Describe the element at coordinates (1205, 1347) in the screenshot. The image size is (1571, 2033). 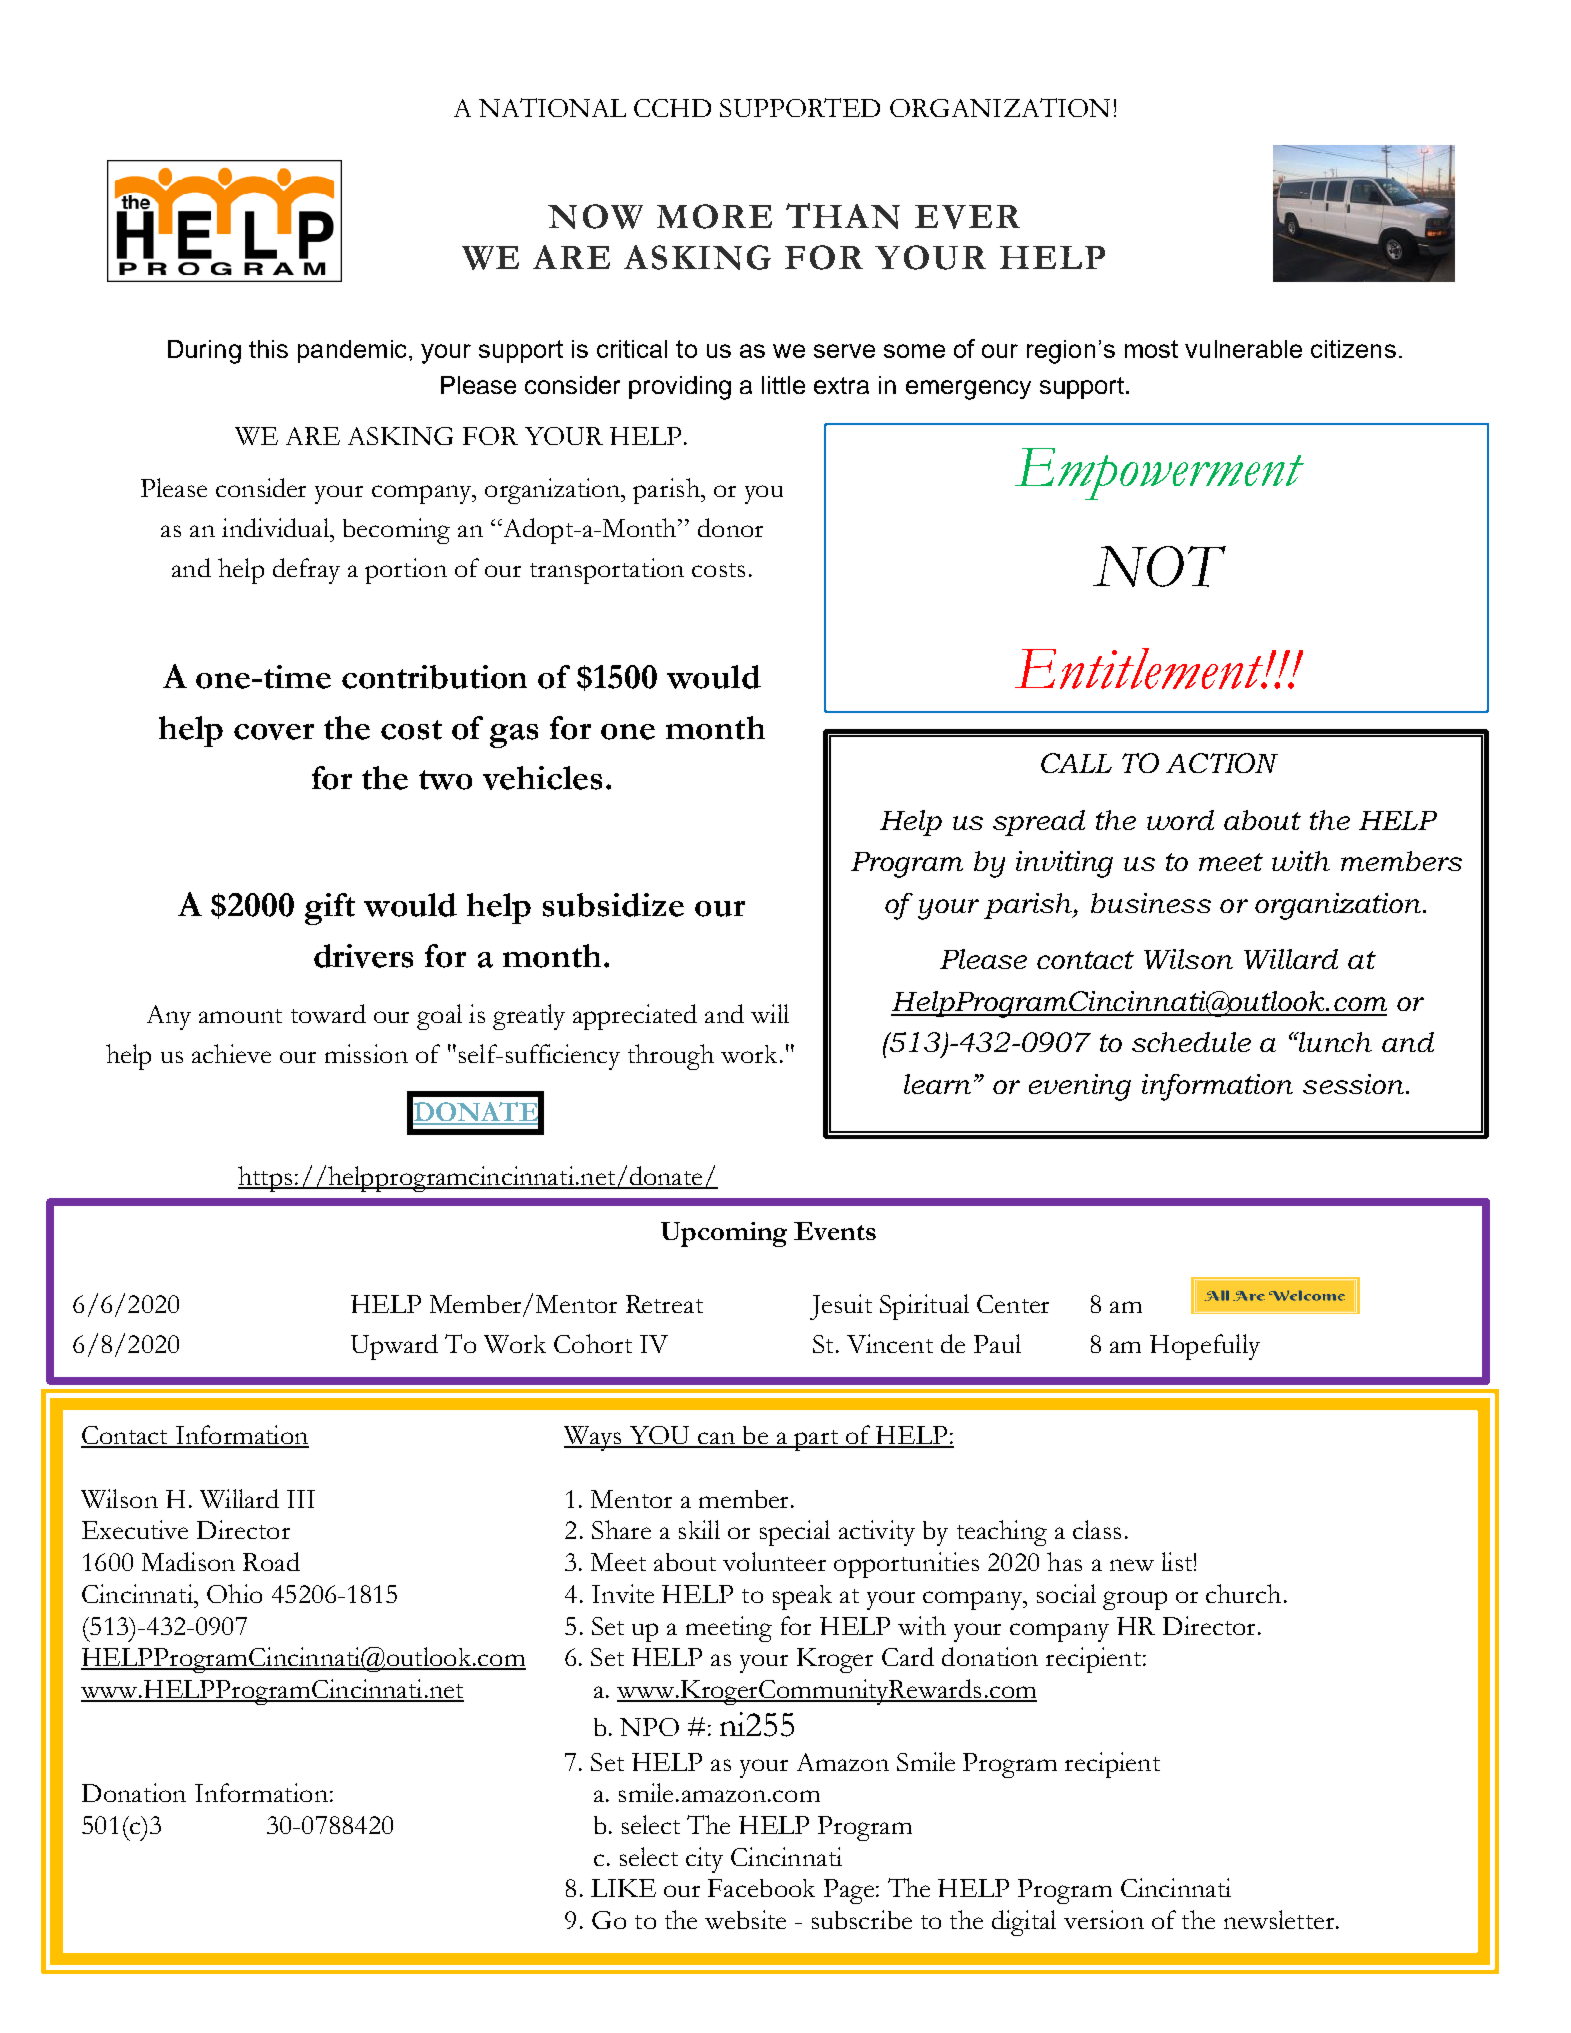
I see `Hopefully` at that location.
